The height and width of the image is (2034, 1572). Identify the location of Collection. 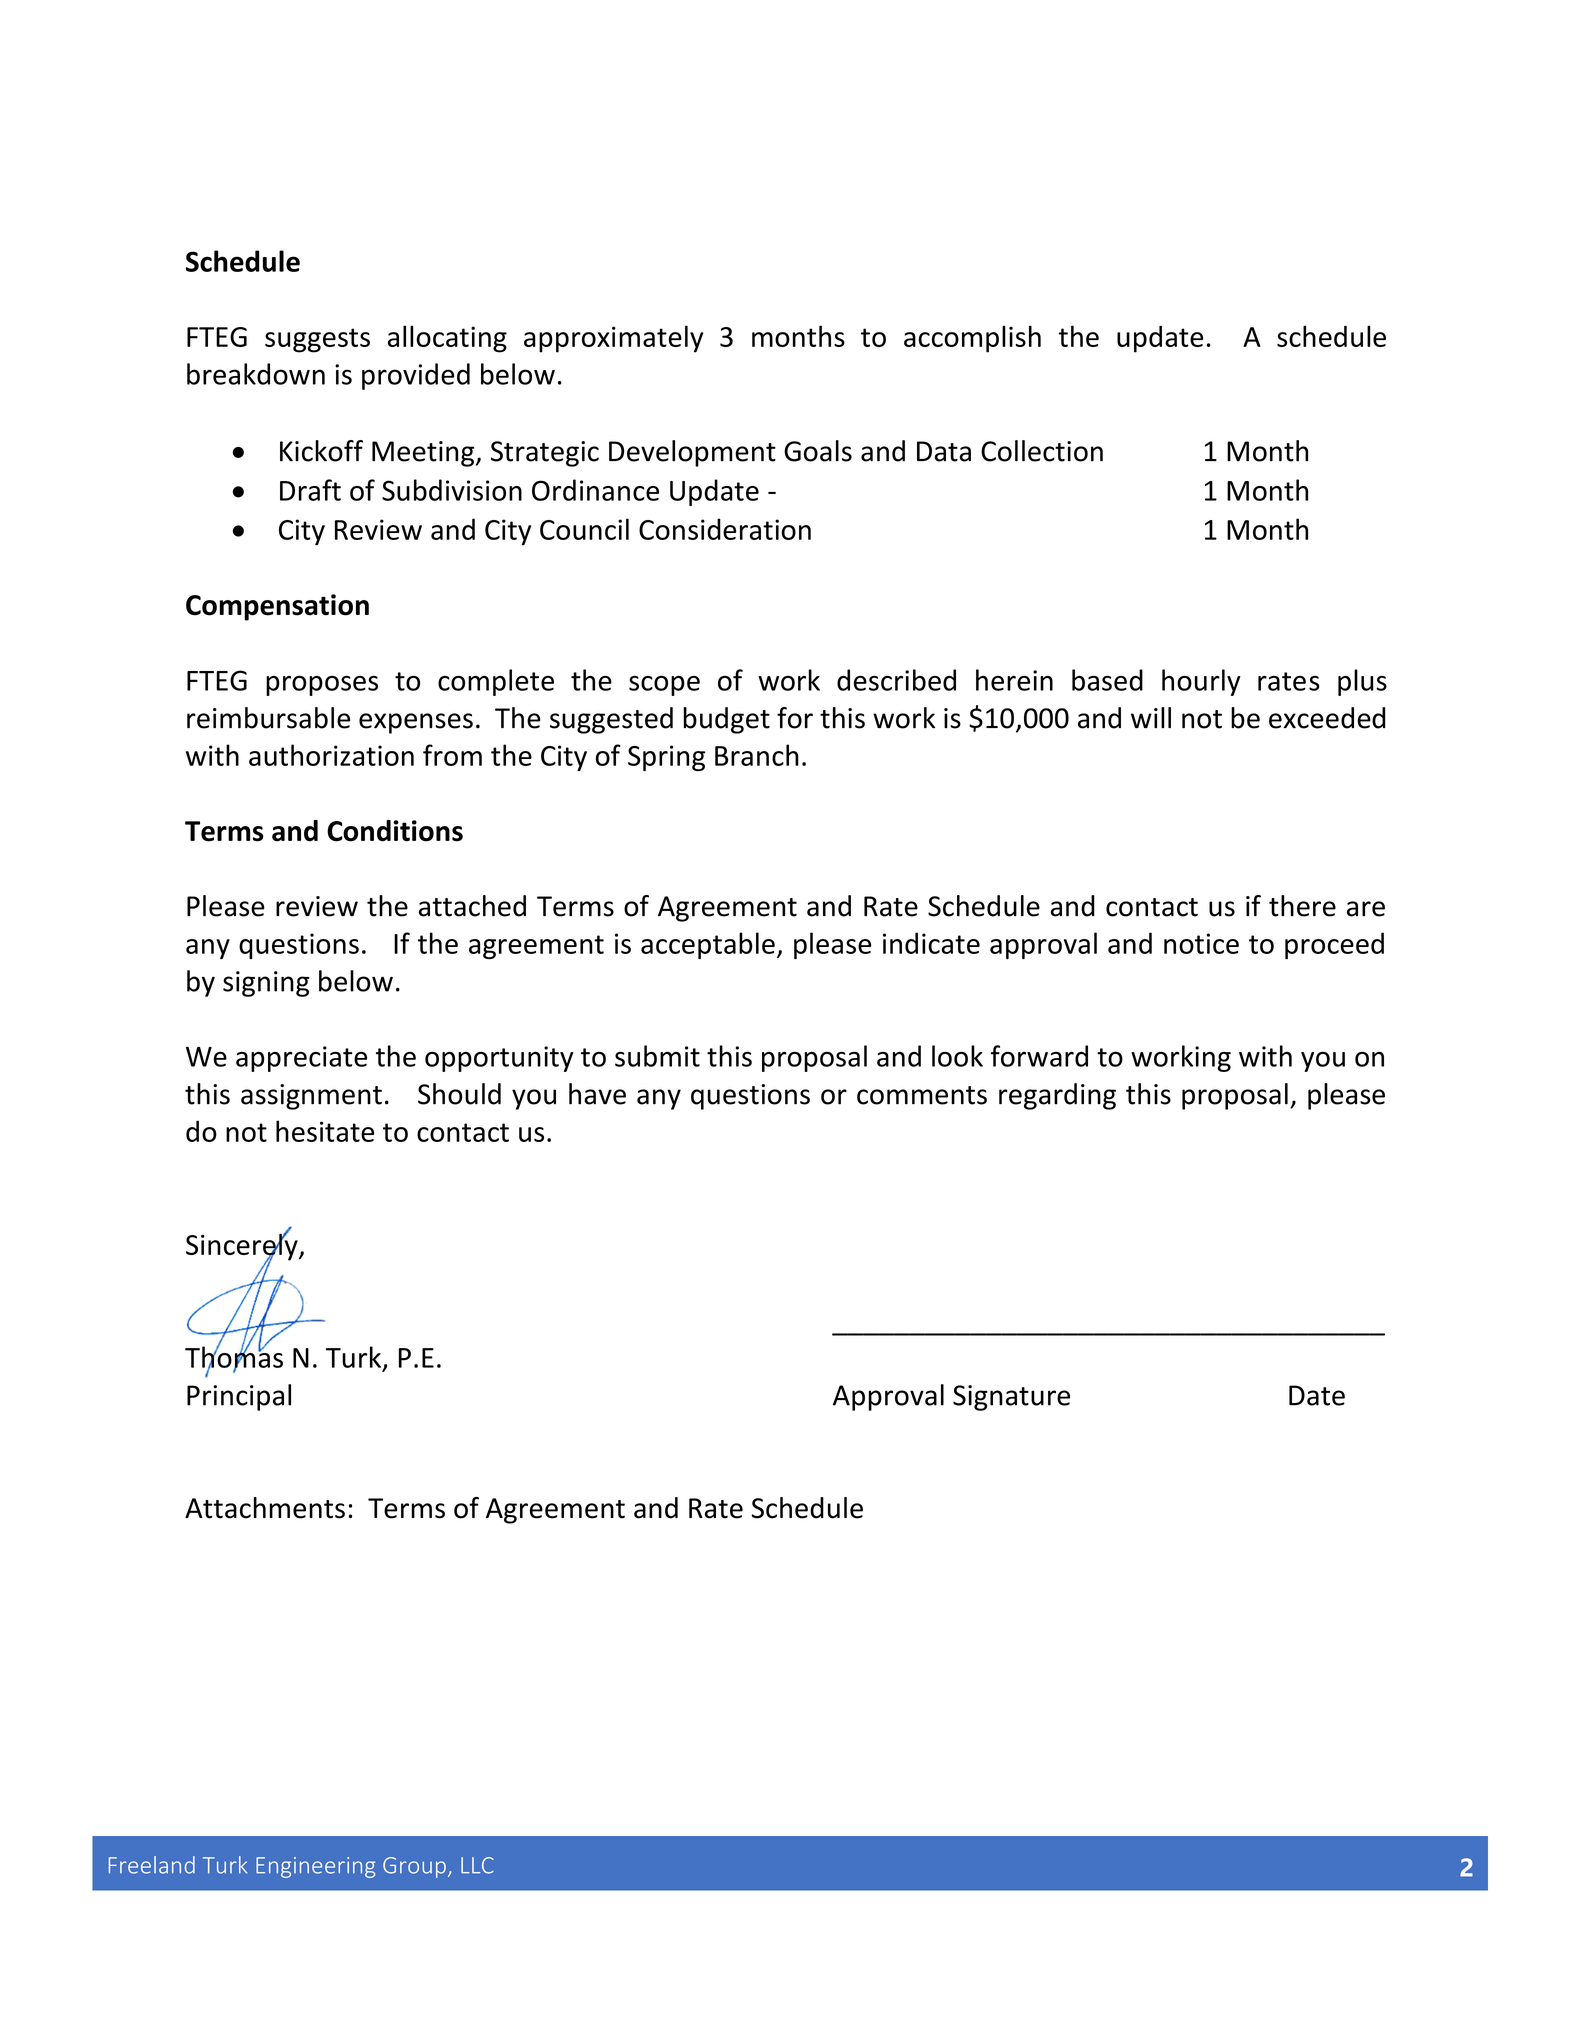
(1042, 451).
